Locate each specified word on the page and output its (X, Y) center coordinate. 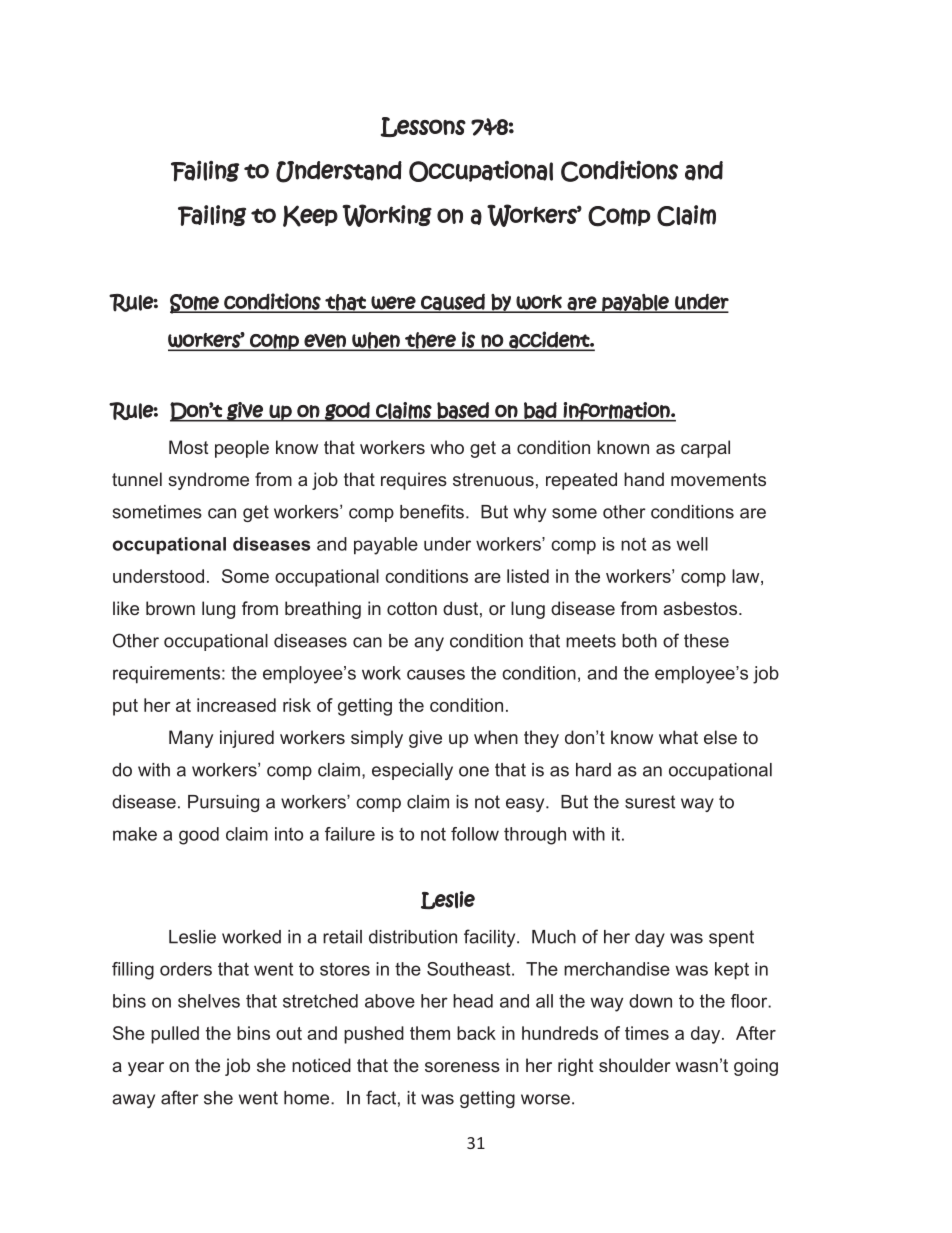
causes (436, 674)
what (678, 737)
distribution (413, 937)
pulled (175, 1035)
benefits (432, 511)
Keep (310, 216)
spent (731, 938)
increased (236, 705)
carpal (705, 449)
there (430, 341)
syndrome (208, 481)
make (135, 834)
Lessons (423, 127)
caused (453, 303)
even (325, 342)
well (692, 544)
